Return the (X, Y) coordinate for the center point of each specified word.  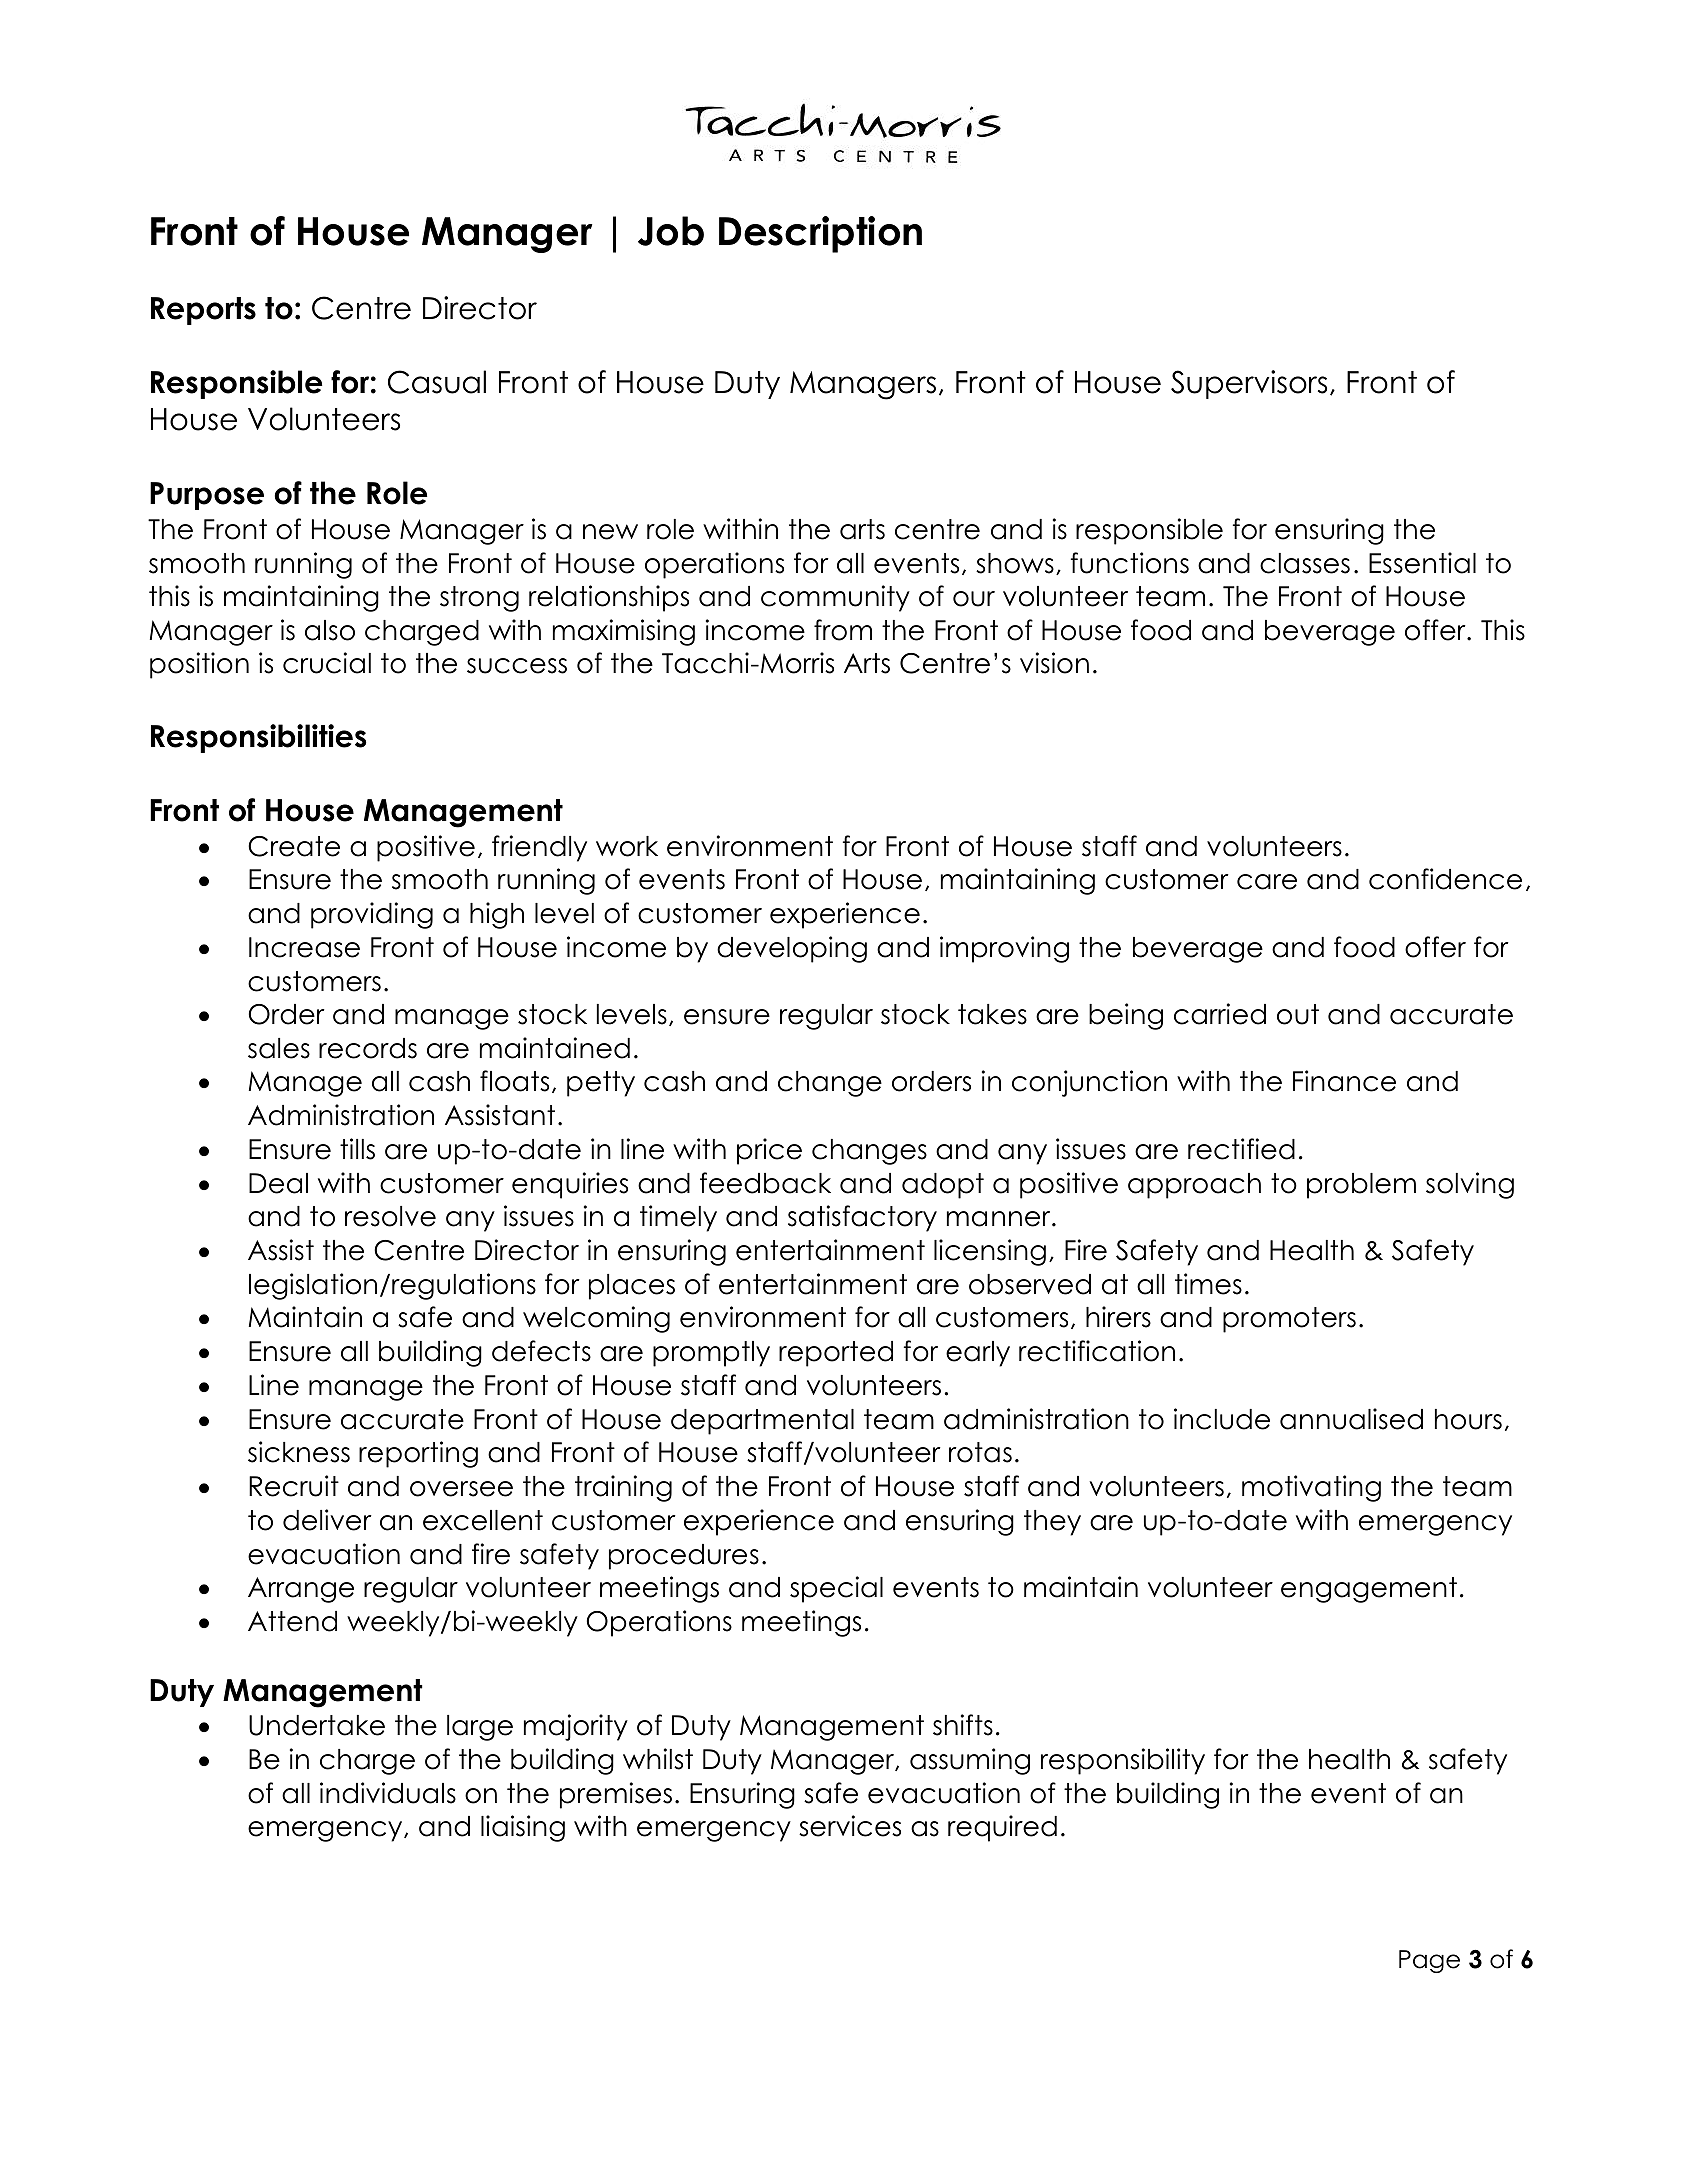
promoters (1289, 1320)
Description (820, 234)
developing (792, 949)
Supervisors (1249, 384)
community (835, 598)
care (1267, 882)
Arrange (301, 1590)
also (330, 630)
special (836, 1589)
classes (1305, 563)
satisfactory (862, 1218)
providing (372, 915)
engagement (1369, 1590)
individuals (388, 1793)
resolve (390, 1216)
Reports (203, 311)
